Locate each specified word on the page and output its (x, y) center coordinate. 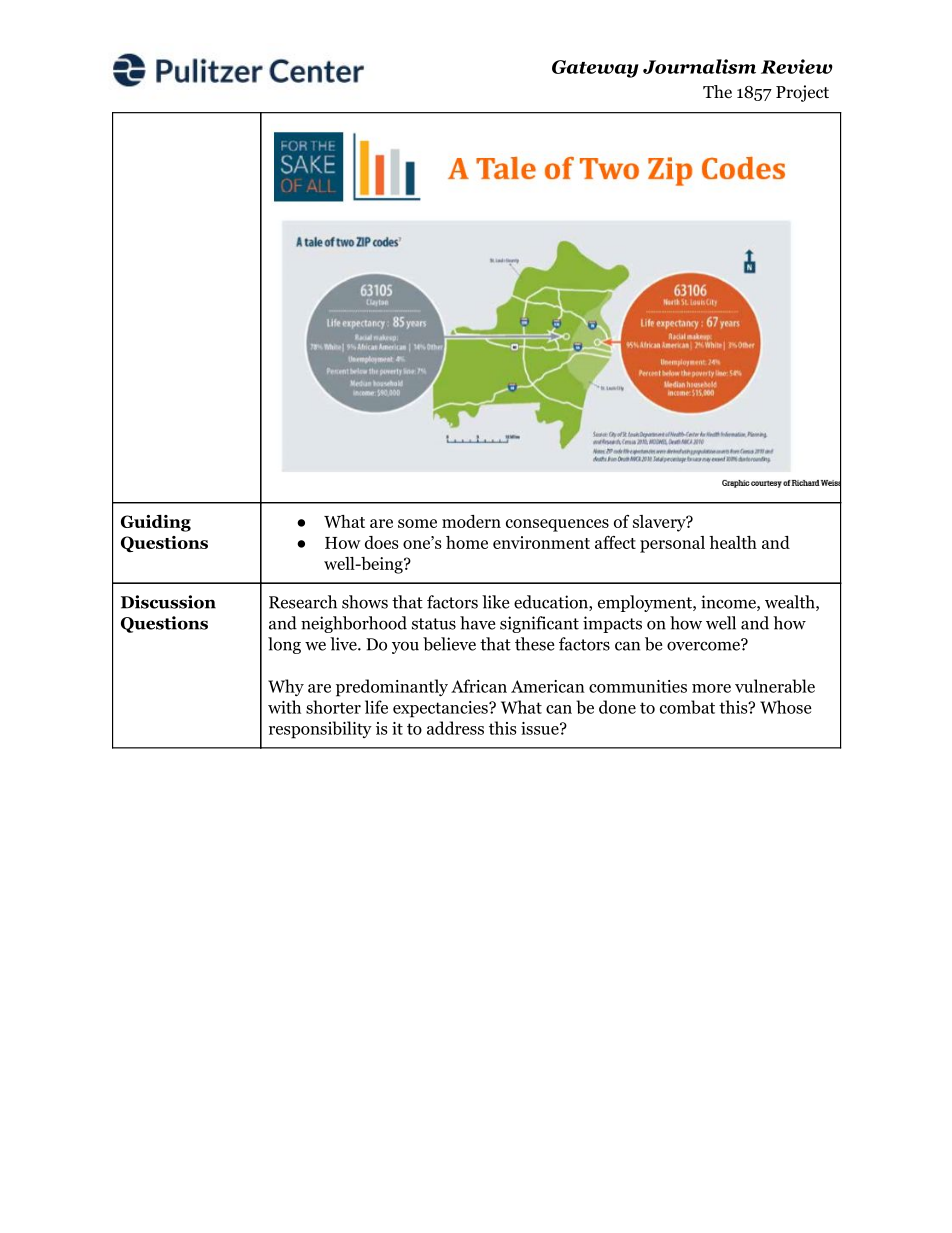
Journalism (699, 66)
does (382, 542)
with (284, 707)
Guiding (156, 523)
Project (802, 93)
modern (471, 521)
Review (797, 66)
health (733, 542)
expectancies (441, 709)
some (417, 523)
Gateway (595, 69)
